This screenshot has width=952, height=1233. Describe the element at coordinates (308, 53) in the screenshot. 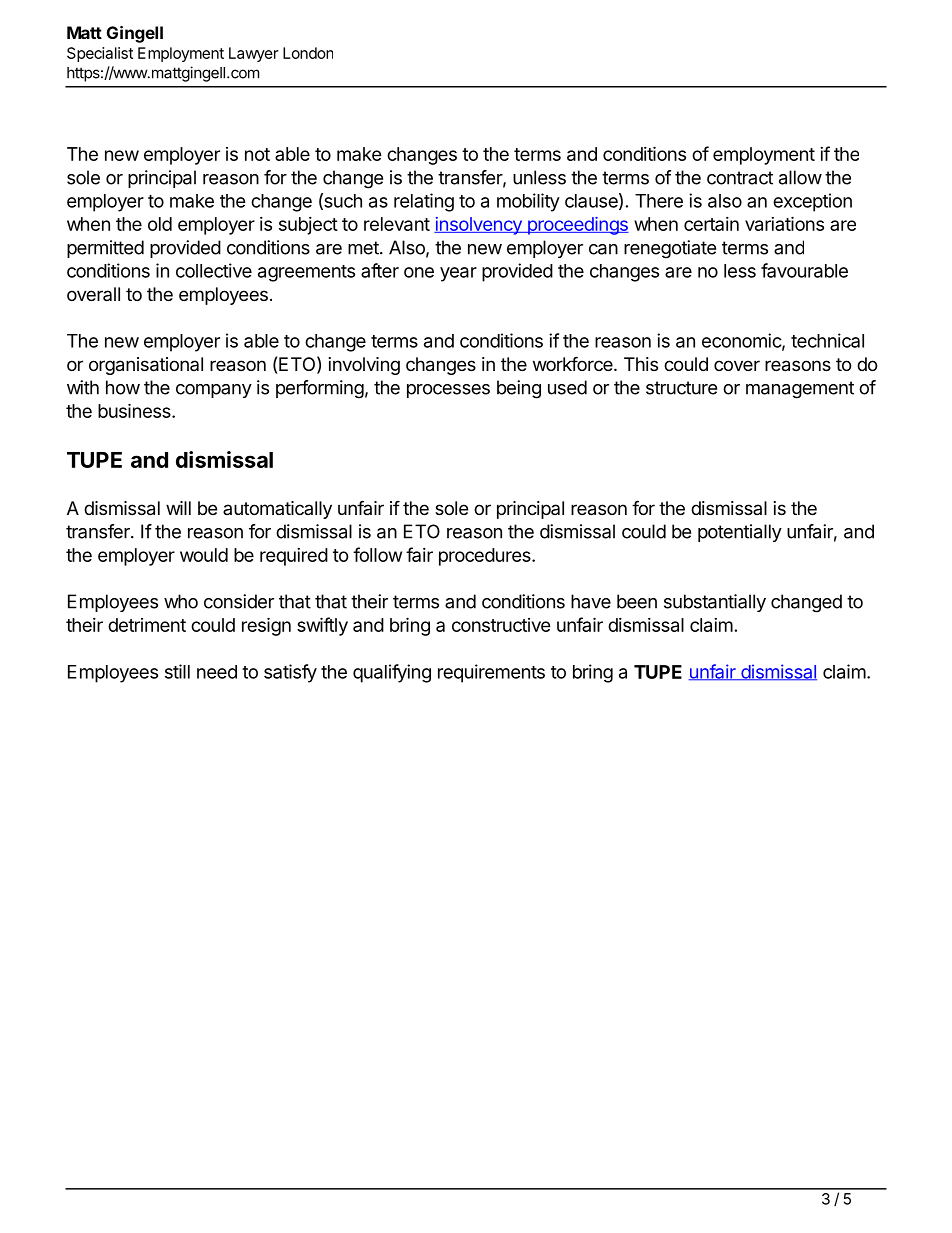

I see `London` at that location.
